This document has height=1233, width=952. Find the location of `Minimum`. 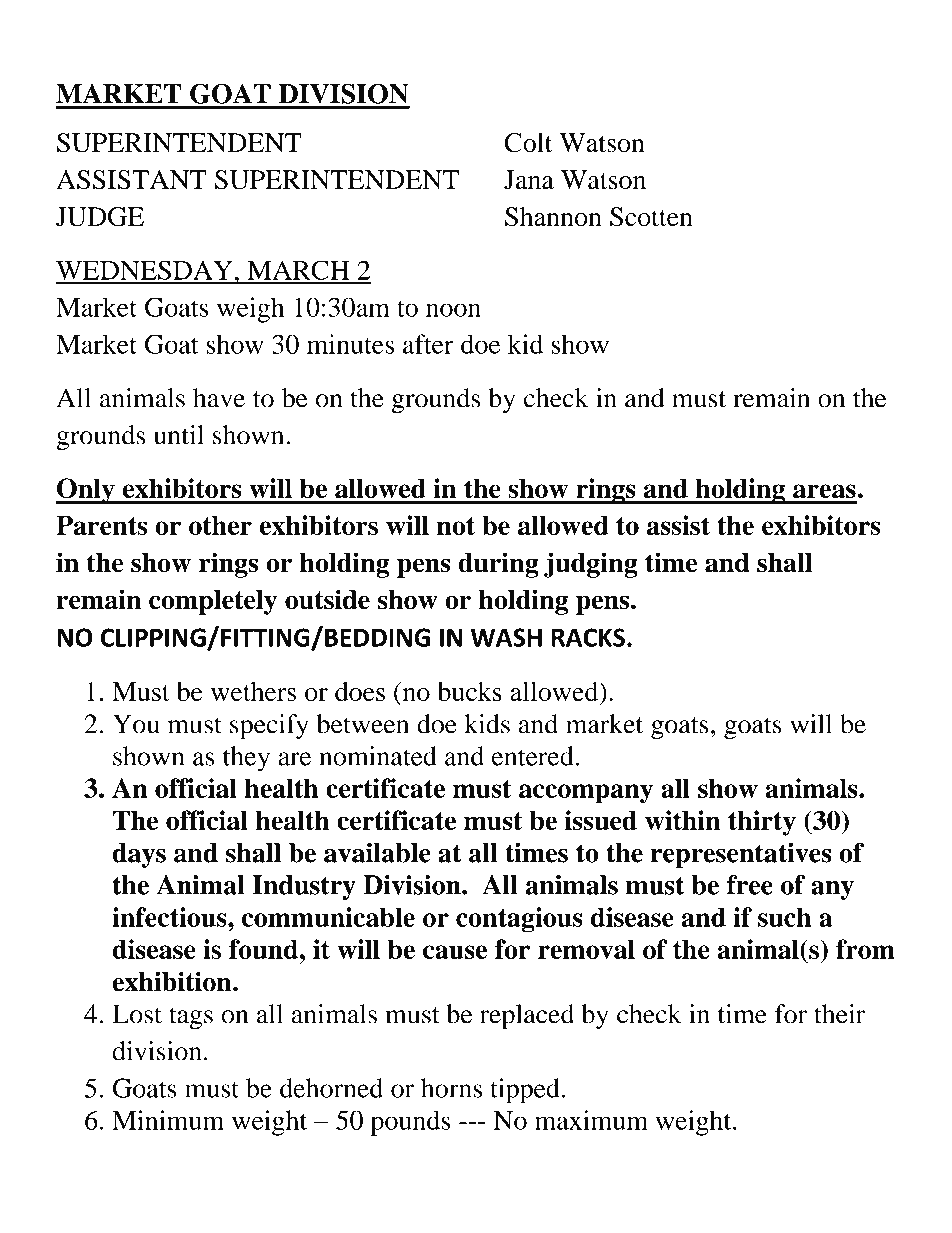

Minimum is located at coordinates (168, 1120).
